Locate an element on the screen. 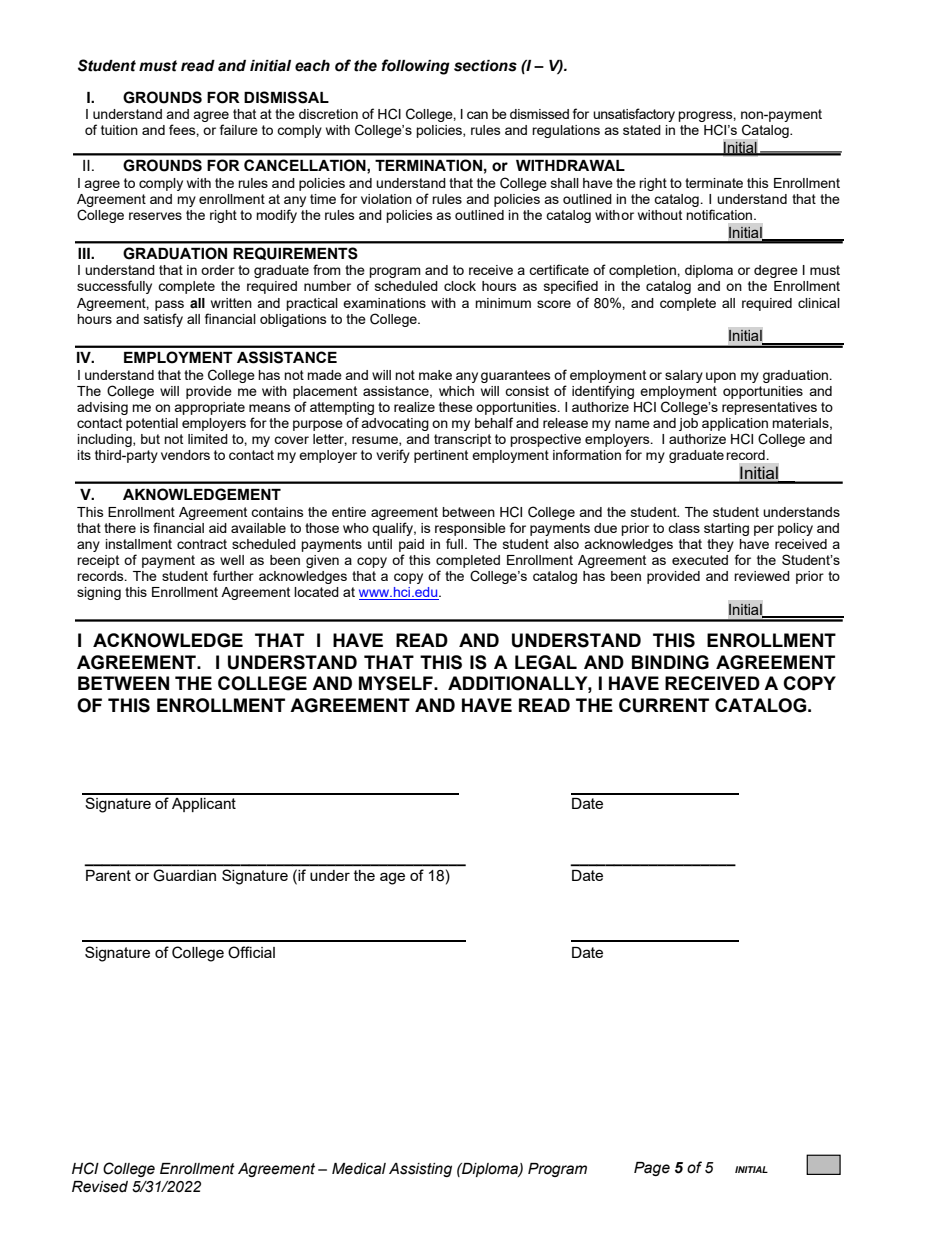 The height and width of the screenshot is (1233, 952). LEGAL is located at coordinates (546, 662).
